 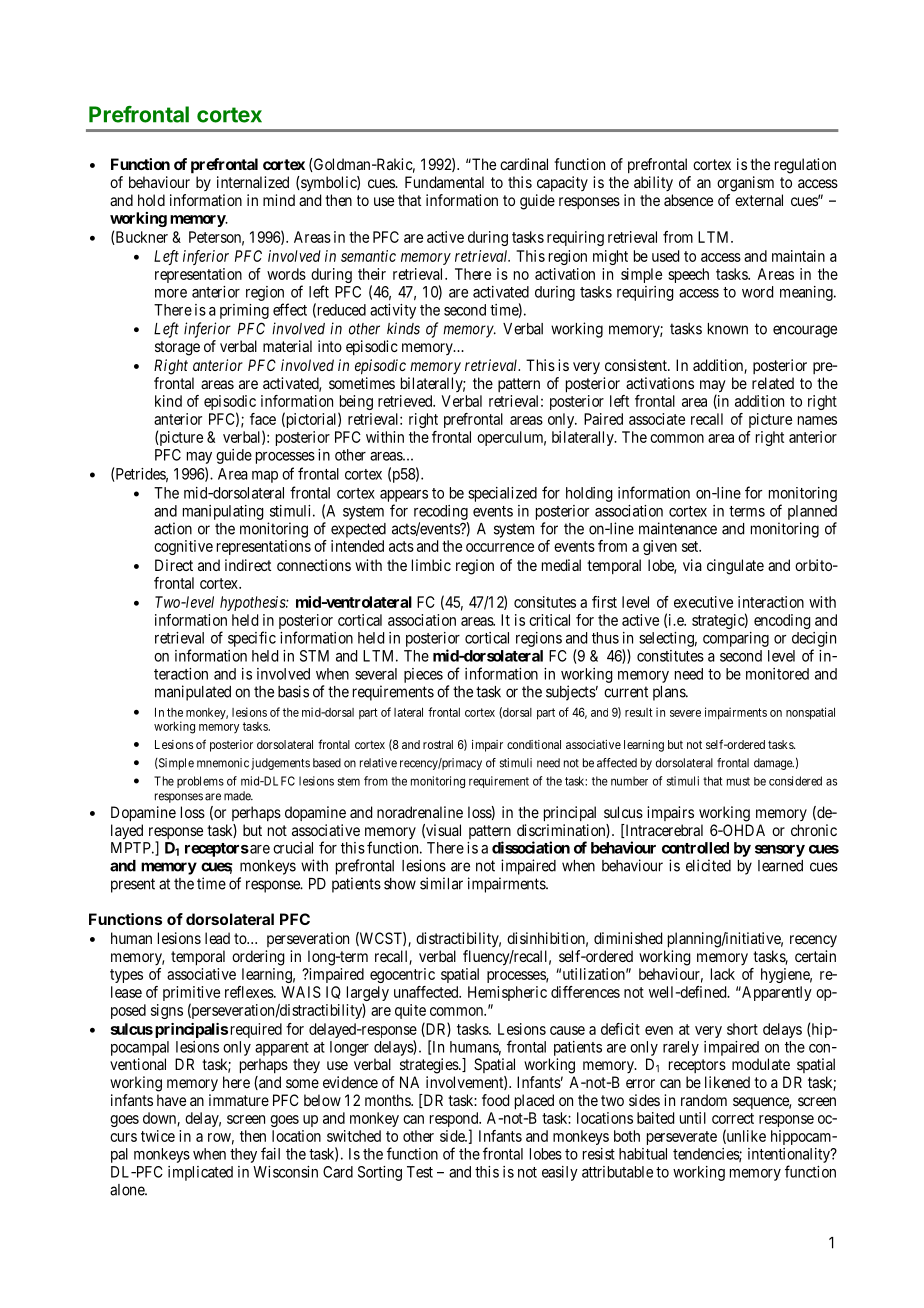 What do you see at coordinates (745, 184) in the screenshot?
I see `organism` at bounding box center [745, 184].
